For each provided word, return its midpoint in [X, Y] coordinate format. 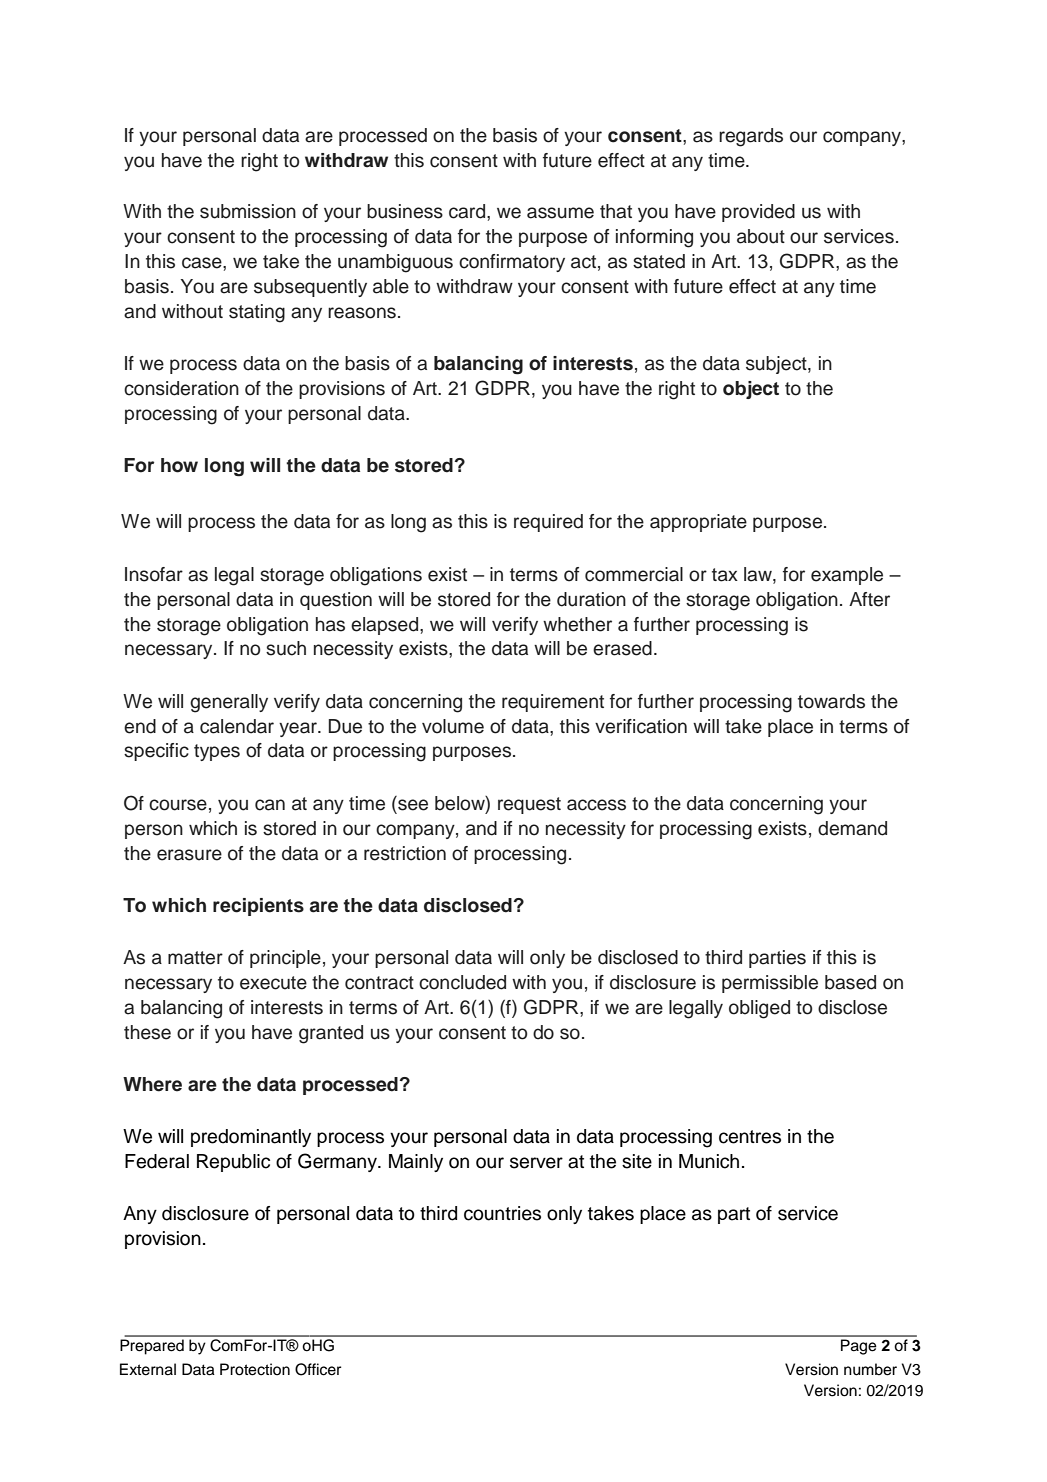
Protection [255, 1369]
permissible [770, 984]
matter [195, 958]
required [548, 523]
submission [248, 211]
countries [502, 1213]
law [759, 575]
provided [758, 213]
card [468, 211]
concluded [462, 982]
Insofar [154, 574]
